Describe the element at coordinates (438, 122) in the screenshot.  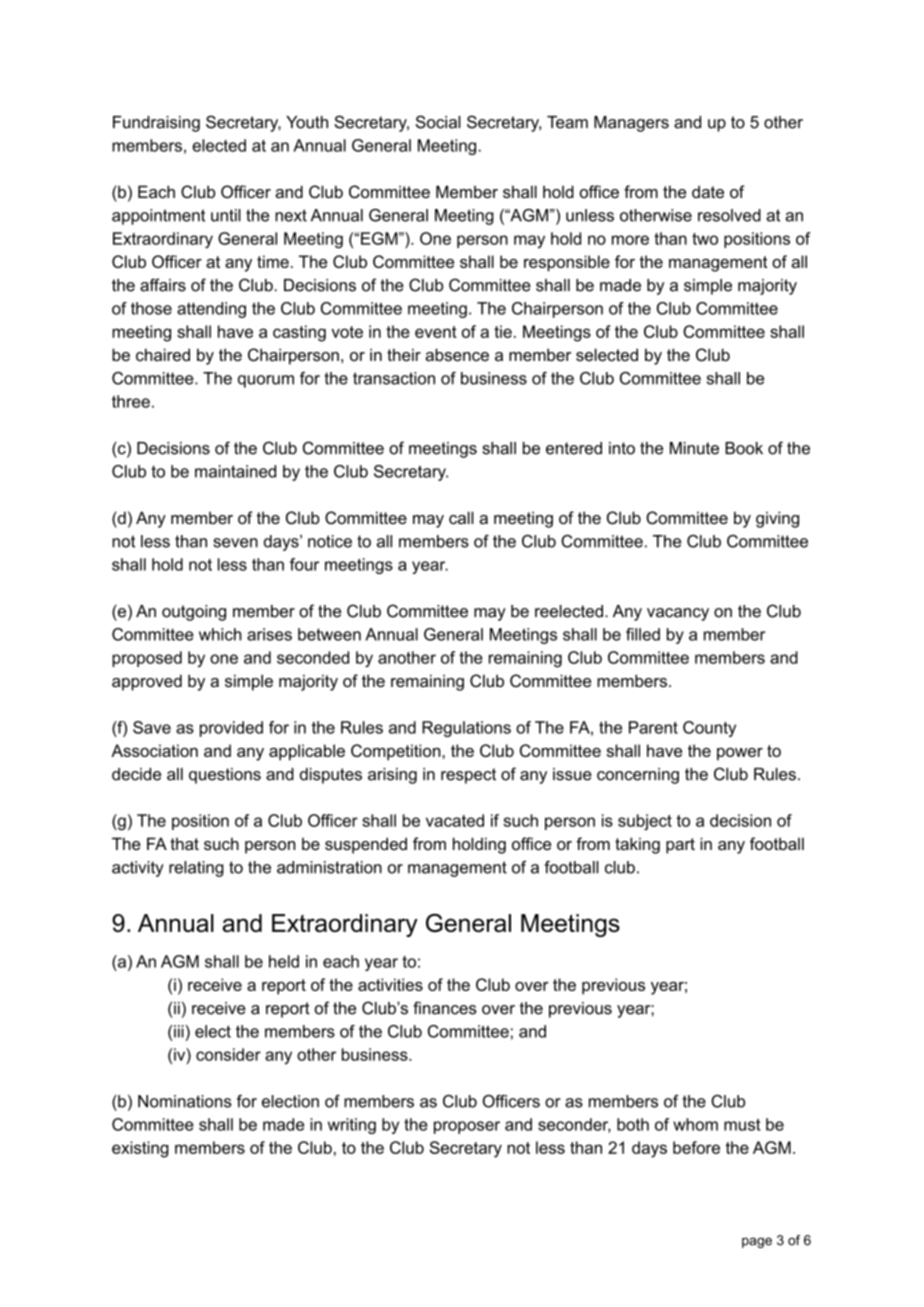
I see `Social` at that location.
